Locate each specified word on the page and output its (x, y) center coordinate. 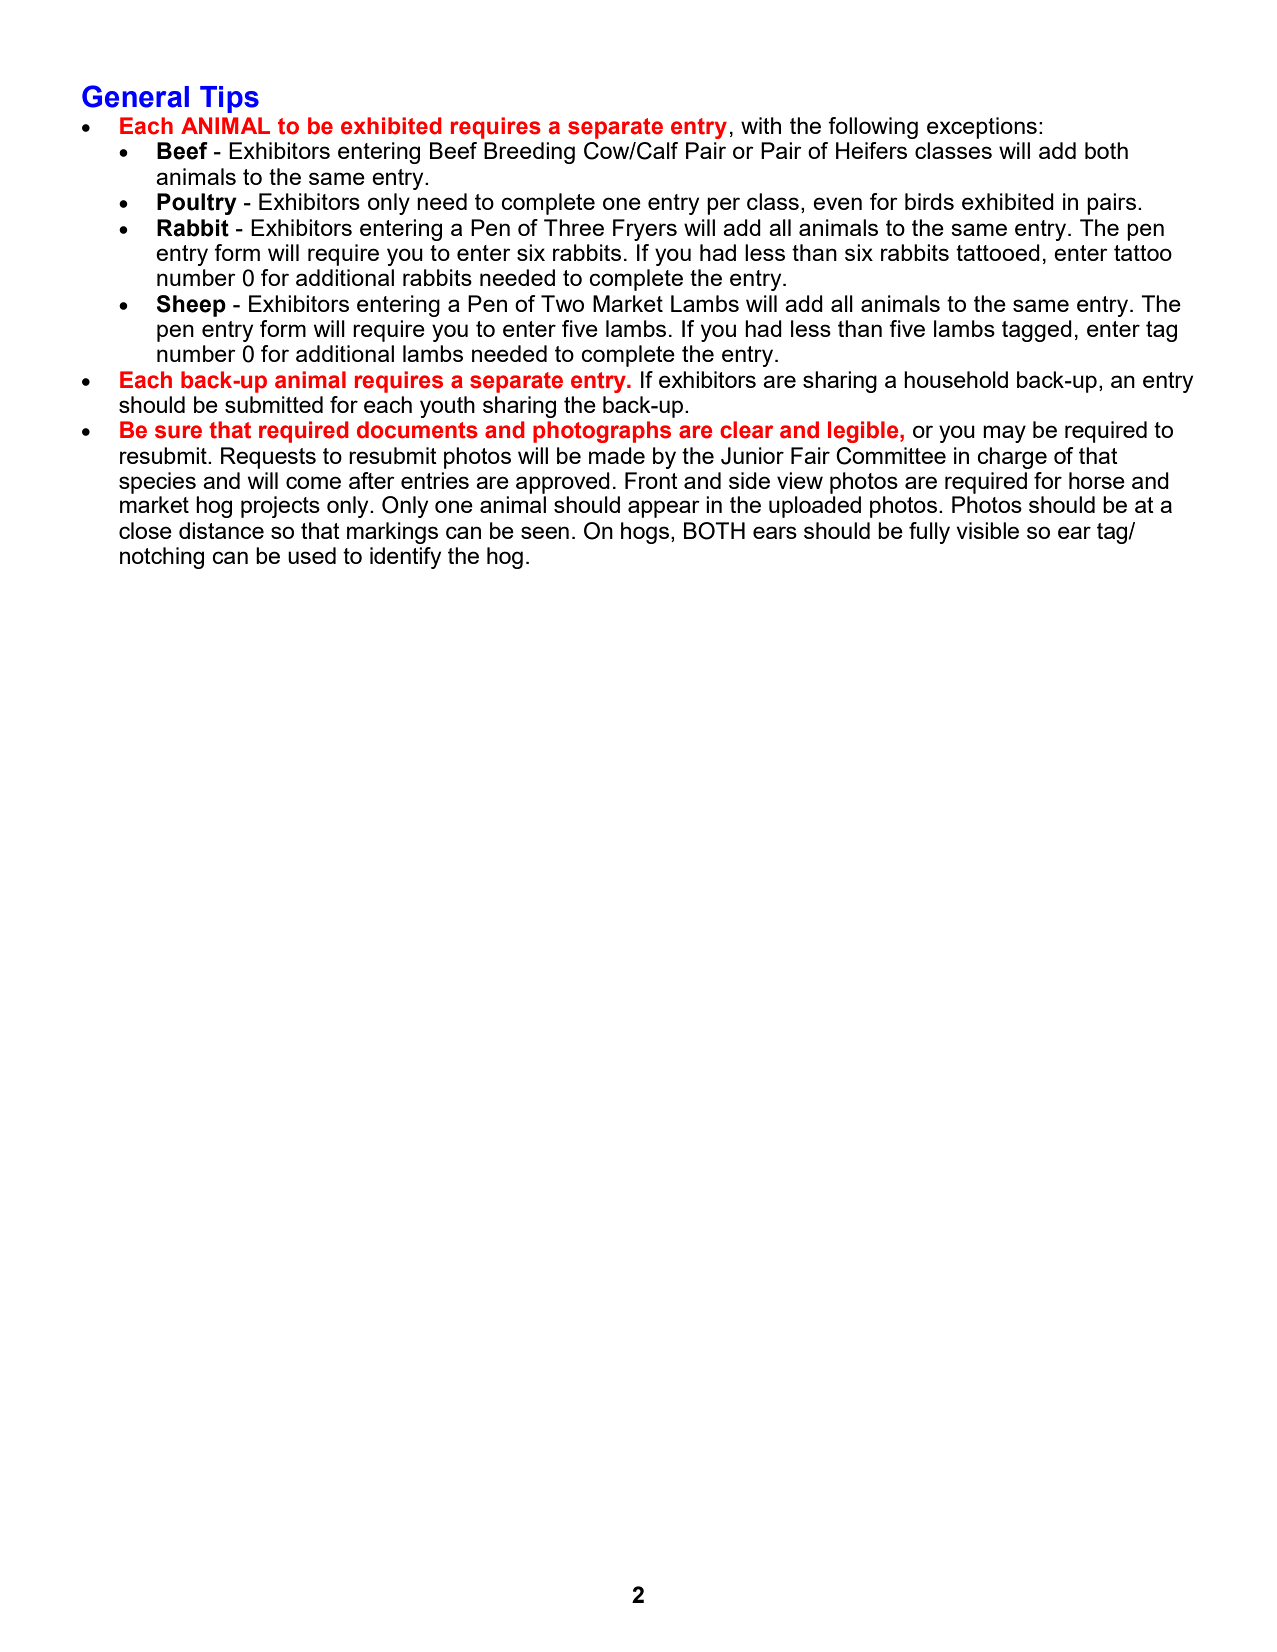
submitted (274, 404)
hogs (645, 533)
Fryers (645, 230)
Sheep (191, 306)
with (761, 125)
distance (221, 530)
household (956, 379)
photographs (602, 432)
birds (929, 201)
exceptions (982, 128)
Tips (229, 99)
